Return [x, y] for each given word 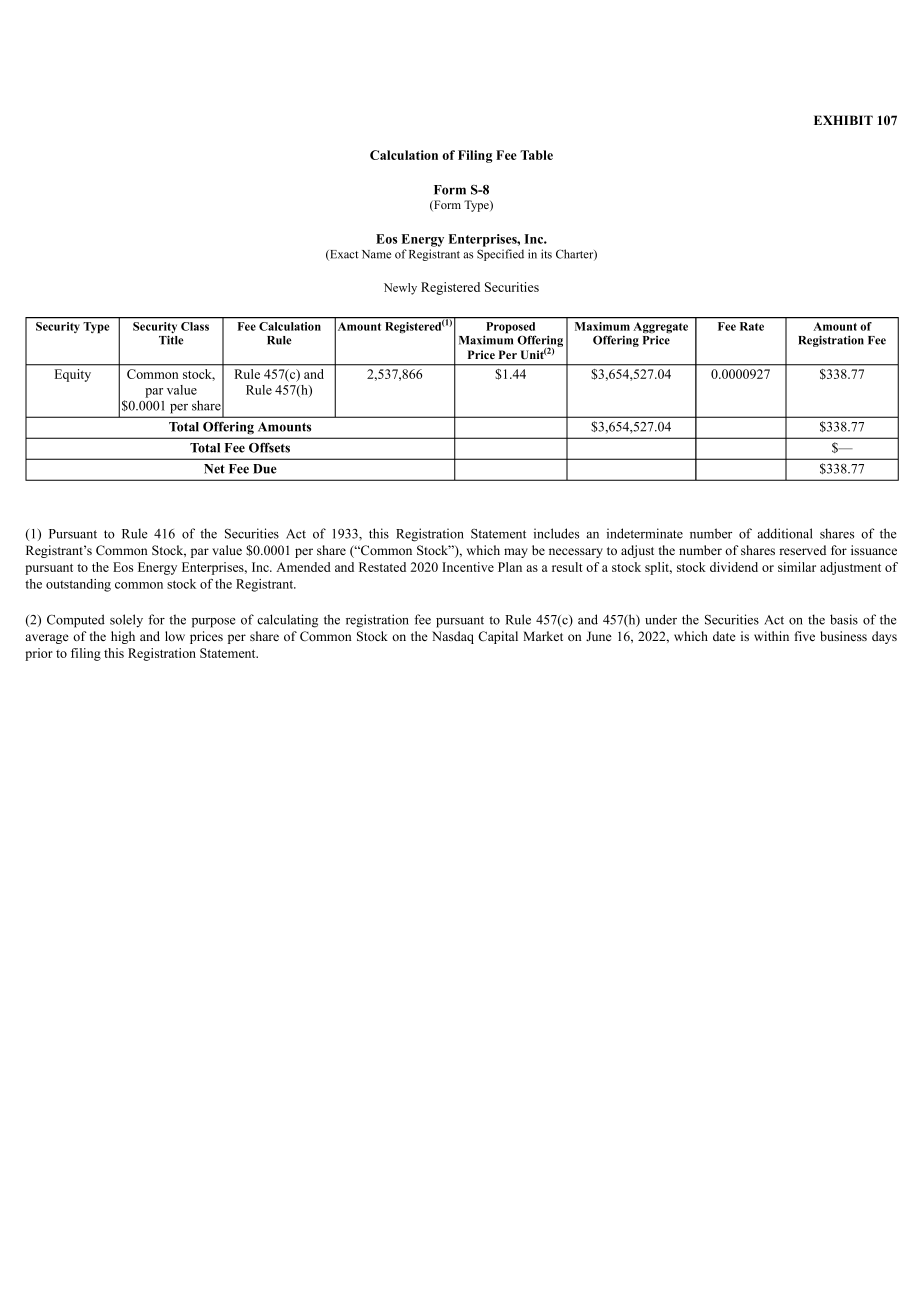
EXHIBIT [843, 120]
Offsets [269, 447]
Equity [73, 375]
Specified [500, 255]
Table [536, 155]
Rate [752, 326]
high [123, 637]
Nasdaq [453, 637]
